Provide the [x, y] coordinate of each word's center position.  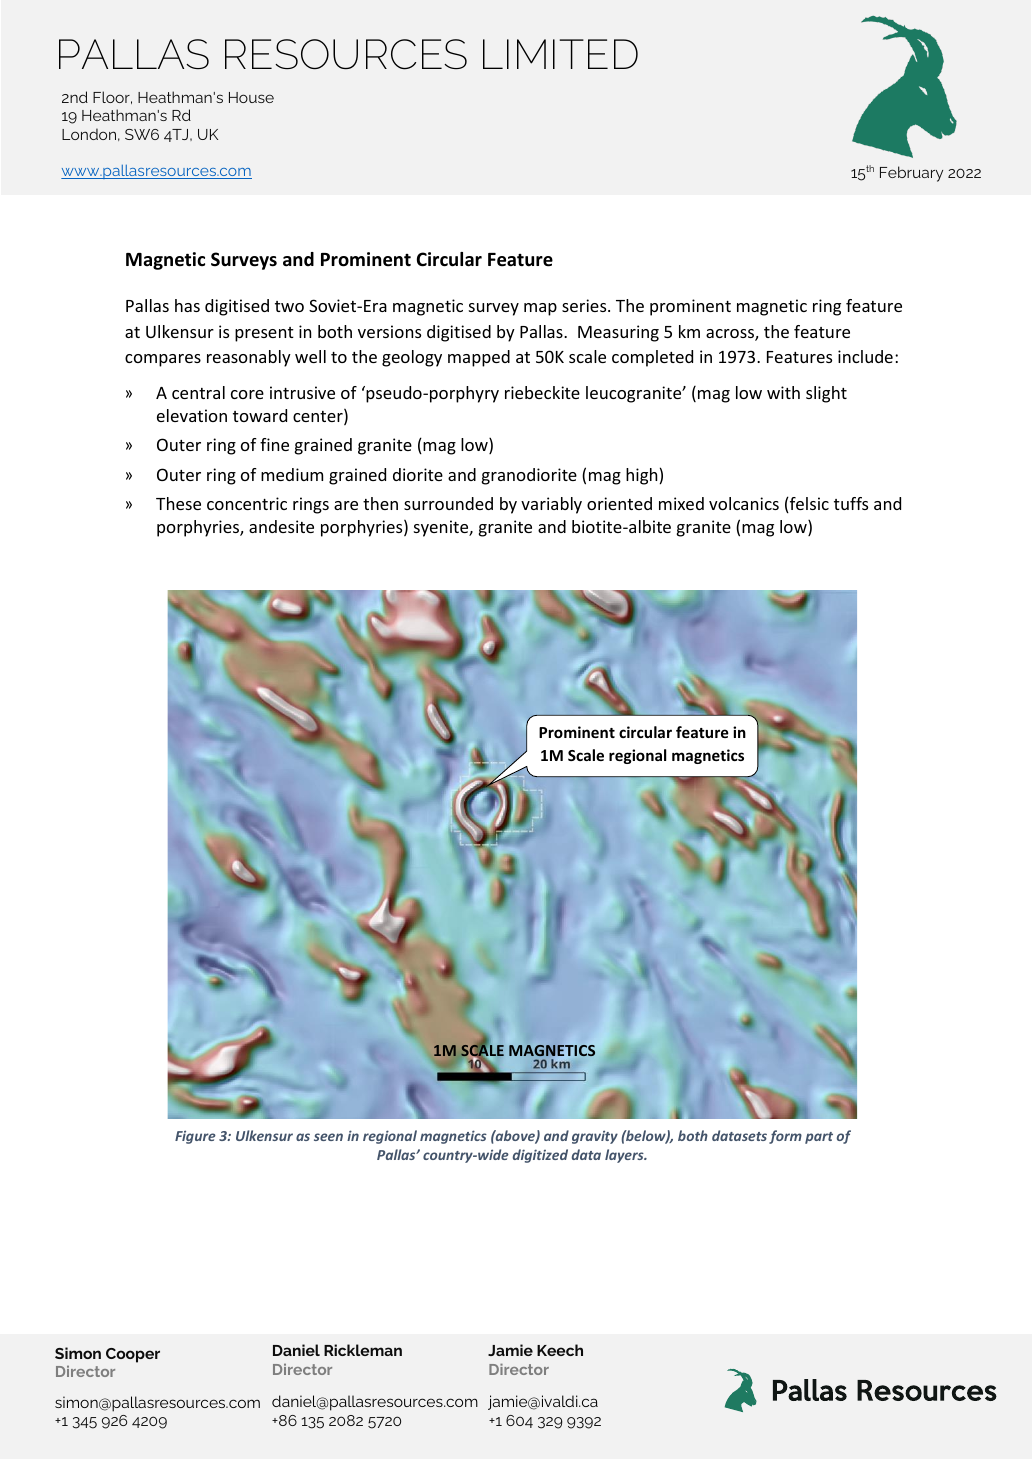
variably [551, 505]
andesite [281, 526]
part [819, 1138]
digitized [540, 1156]
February [911, 174]
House [251, 97]
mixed [681, 503]
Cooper [133, 1355]
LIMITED [560, 54]
